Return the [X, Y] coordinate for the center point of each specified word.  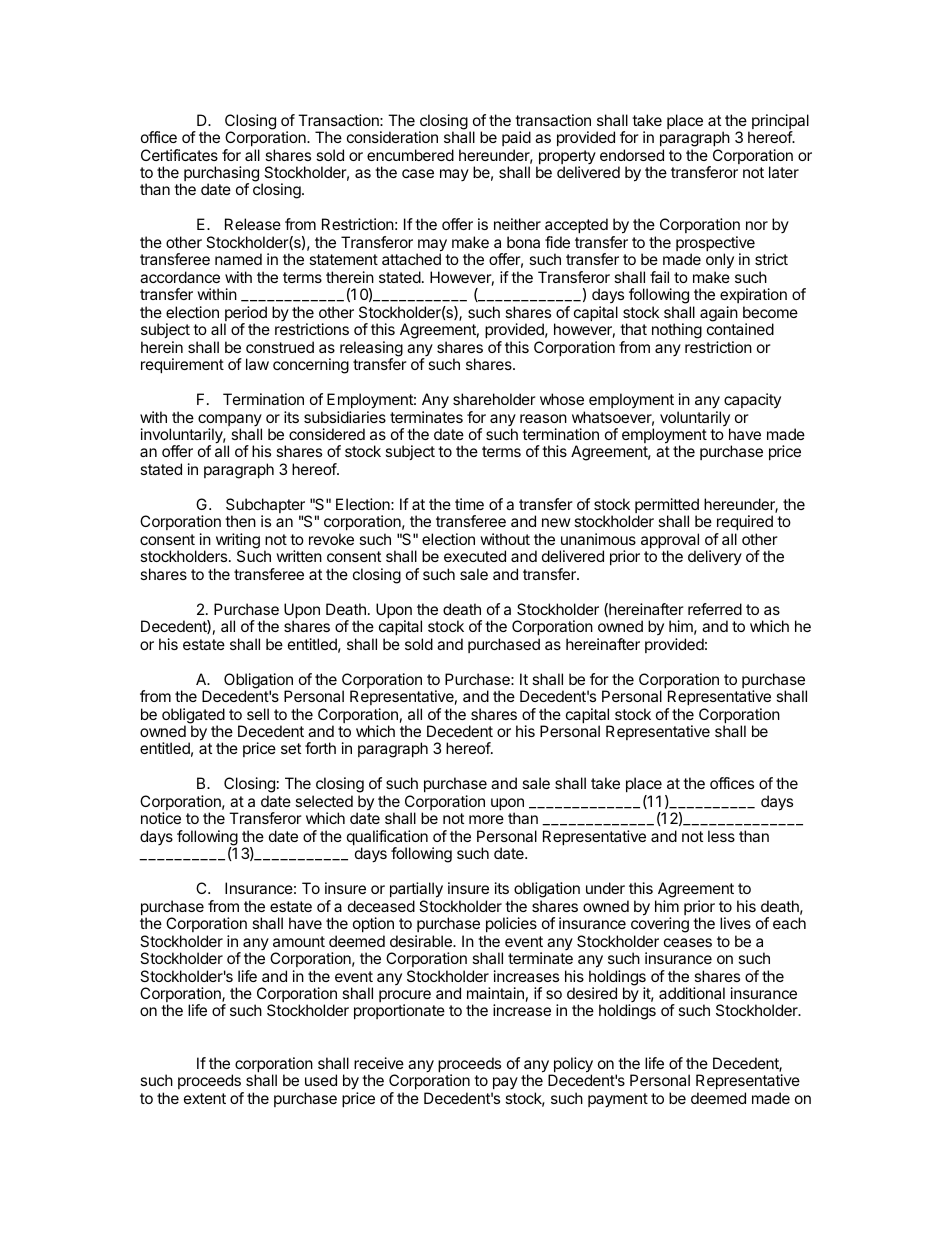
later [784, 172]
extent [205, 1098]
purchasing [221, 175]
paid [516, 138]
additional [692, 993]
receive [379, 1063]
